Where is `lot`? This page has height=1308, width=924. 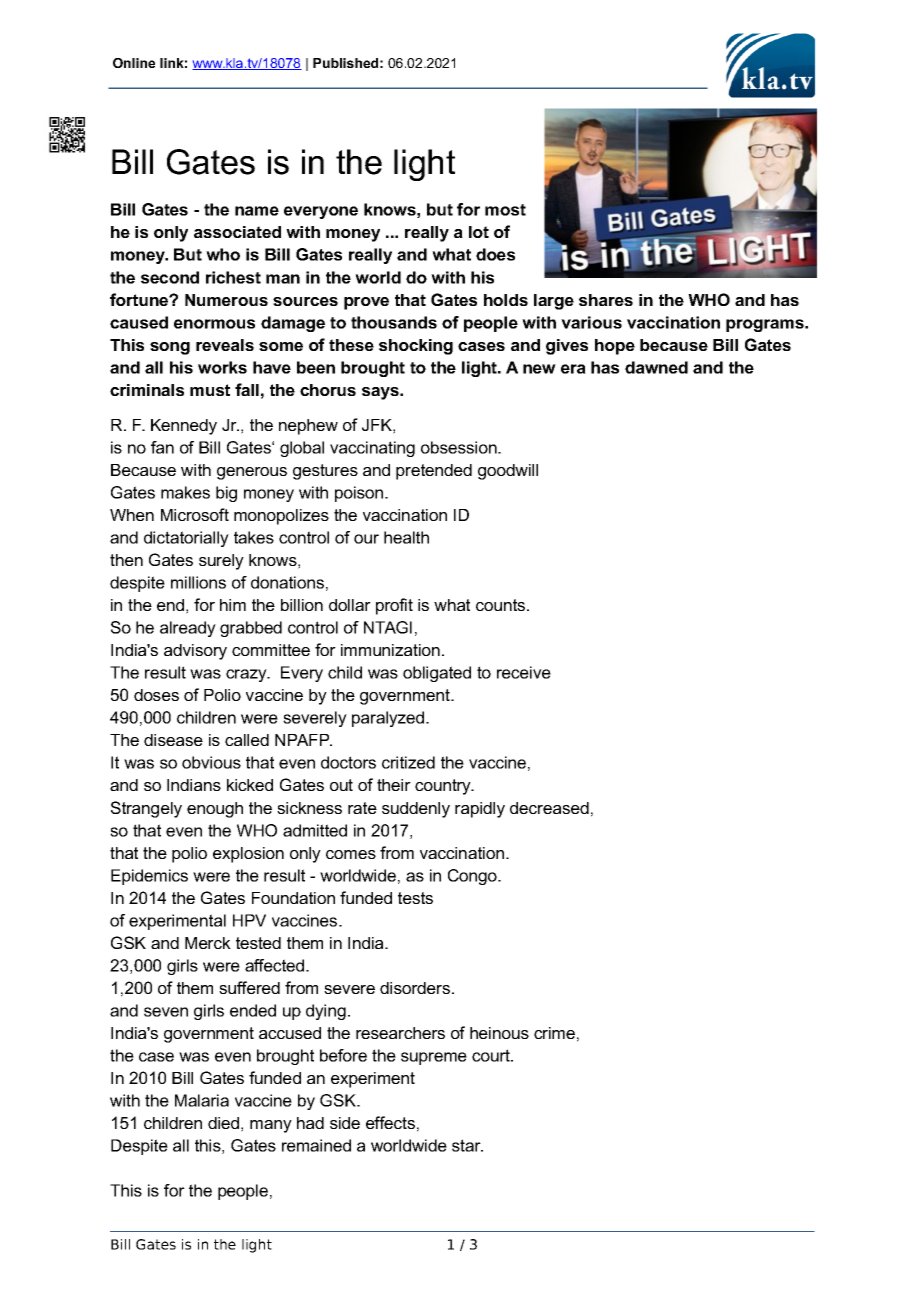 lot is located at coordinates (479, 232).
